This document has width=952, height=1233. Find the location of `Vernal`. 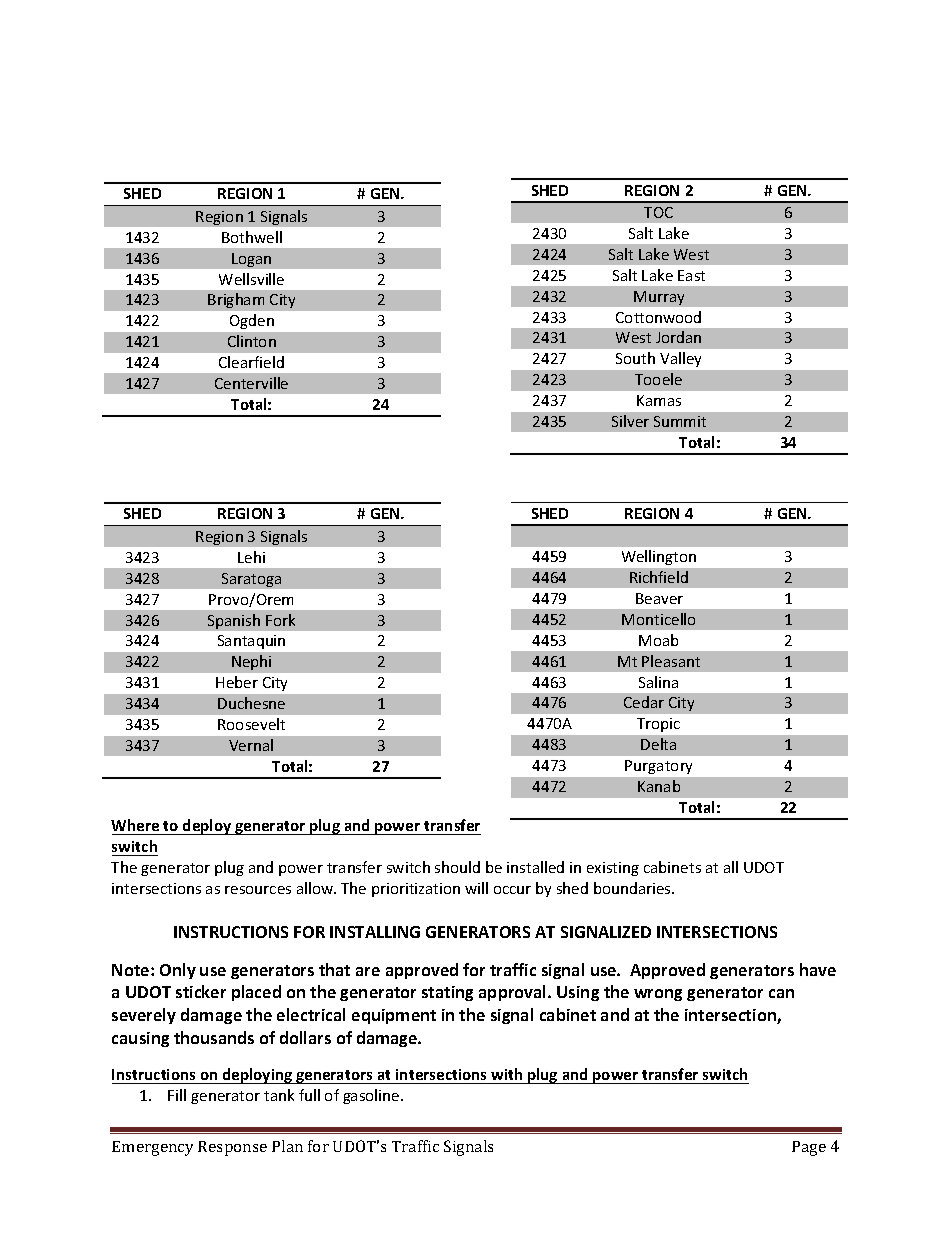

Vernal is located at coordinates (251, 745).
